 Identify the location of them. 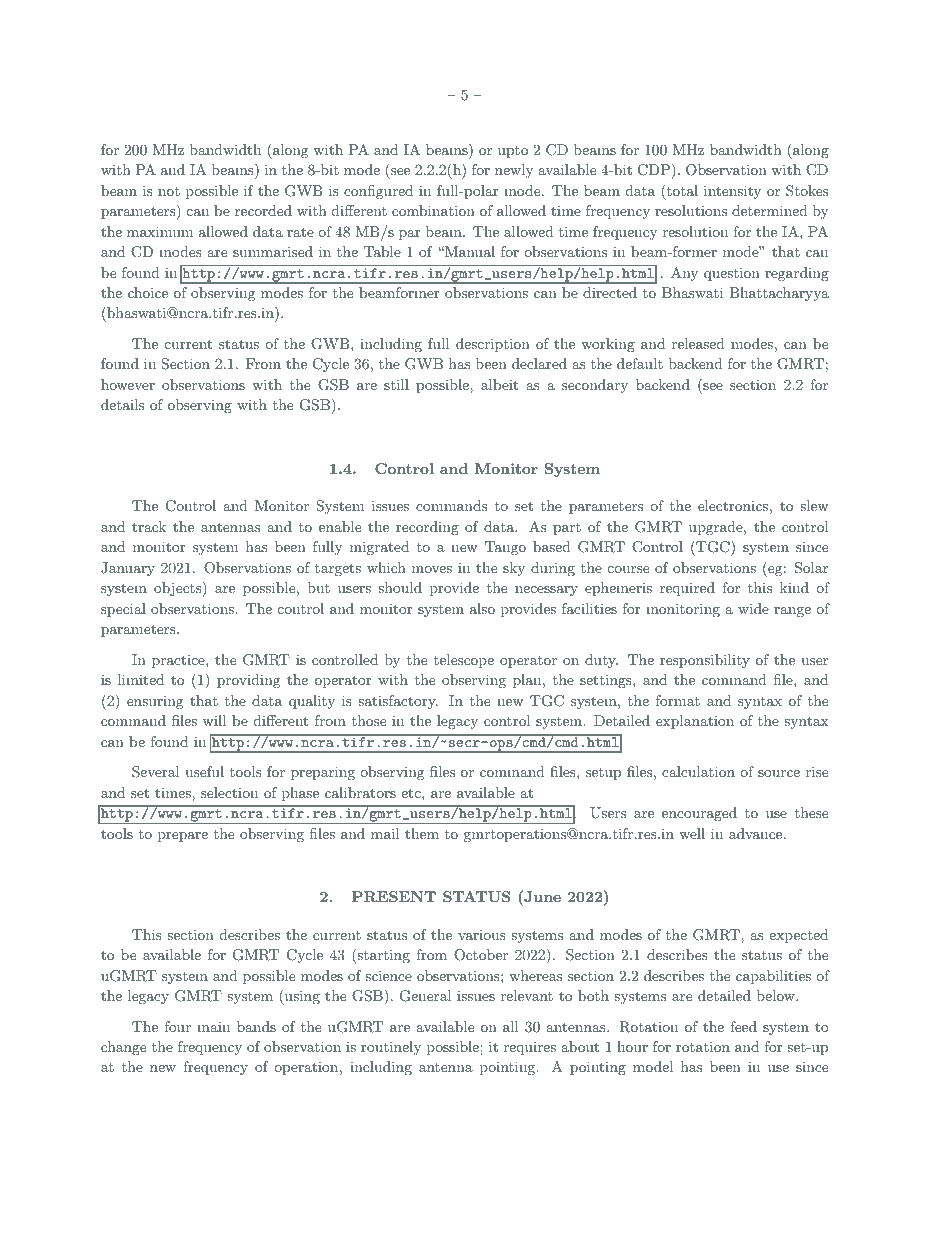
(422, 833).
